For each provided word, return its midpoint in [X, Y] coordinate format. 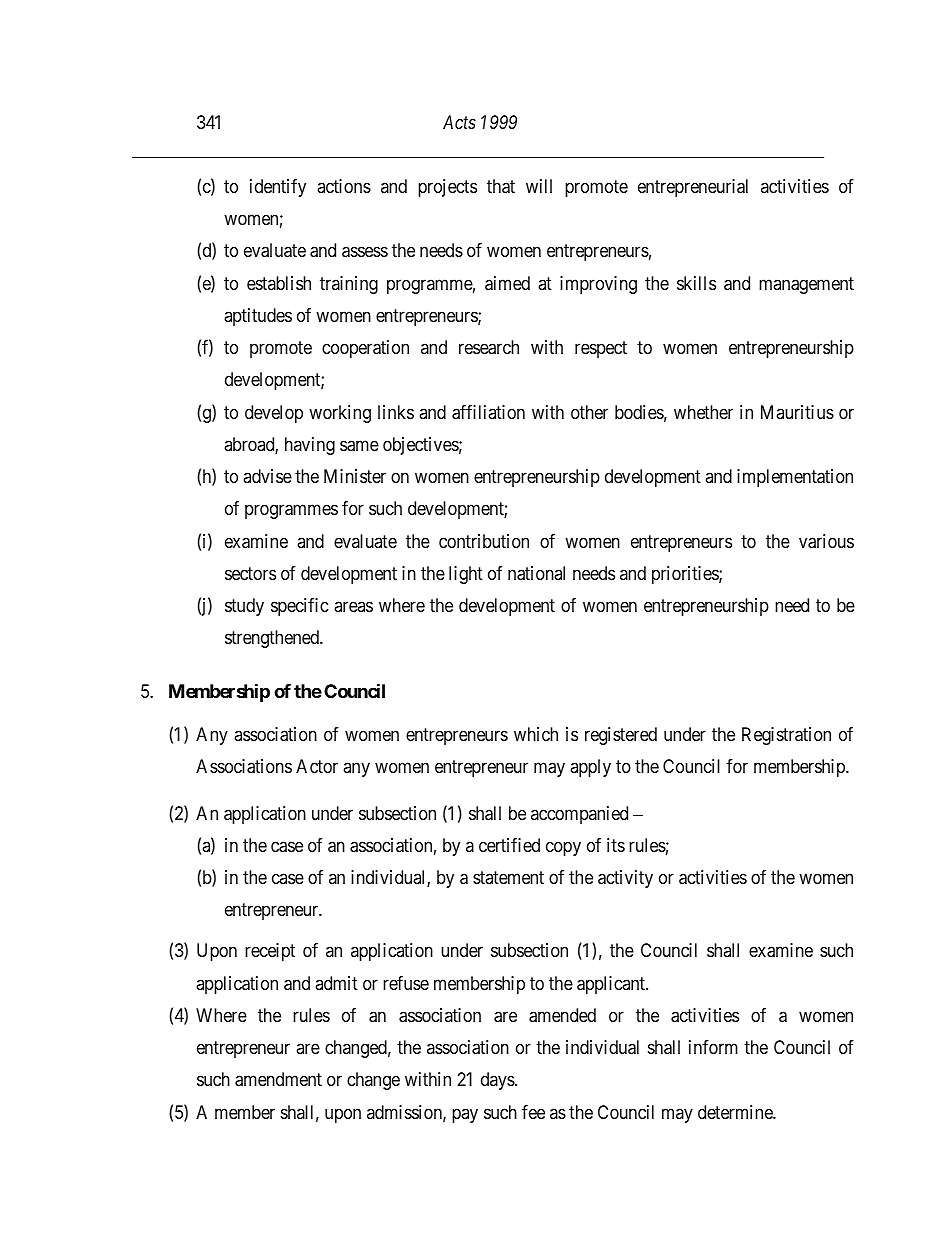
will [539, 186]
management [806, 285]
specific [300, 607]
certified [509, 845]
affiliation [488, 412]
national [536, 573]
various [826, 541]
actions [344, 186]
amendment [278, 1079]
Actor [317, 766]
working [340, 414]
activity [625, 879]
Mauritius [797, 412]
